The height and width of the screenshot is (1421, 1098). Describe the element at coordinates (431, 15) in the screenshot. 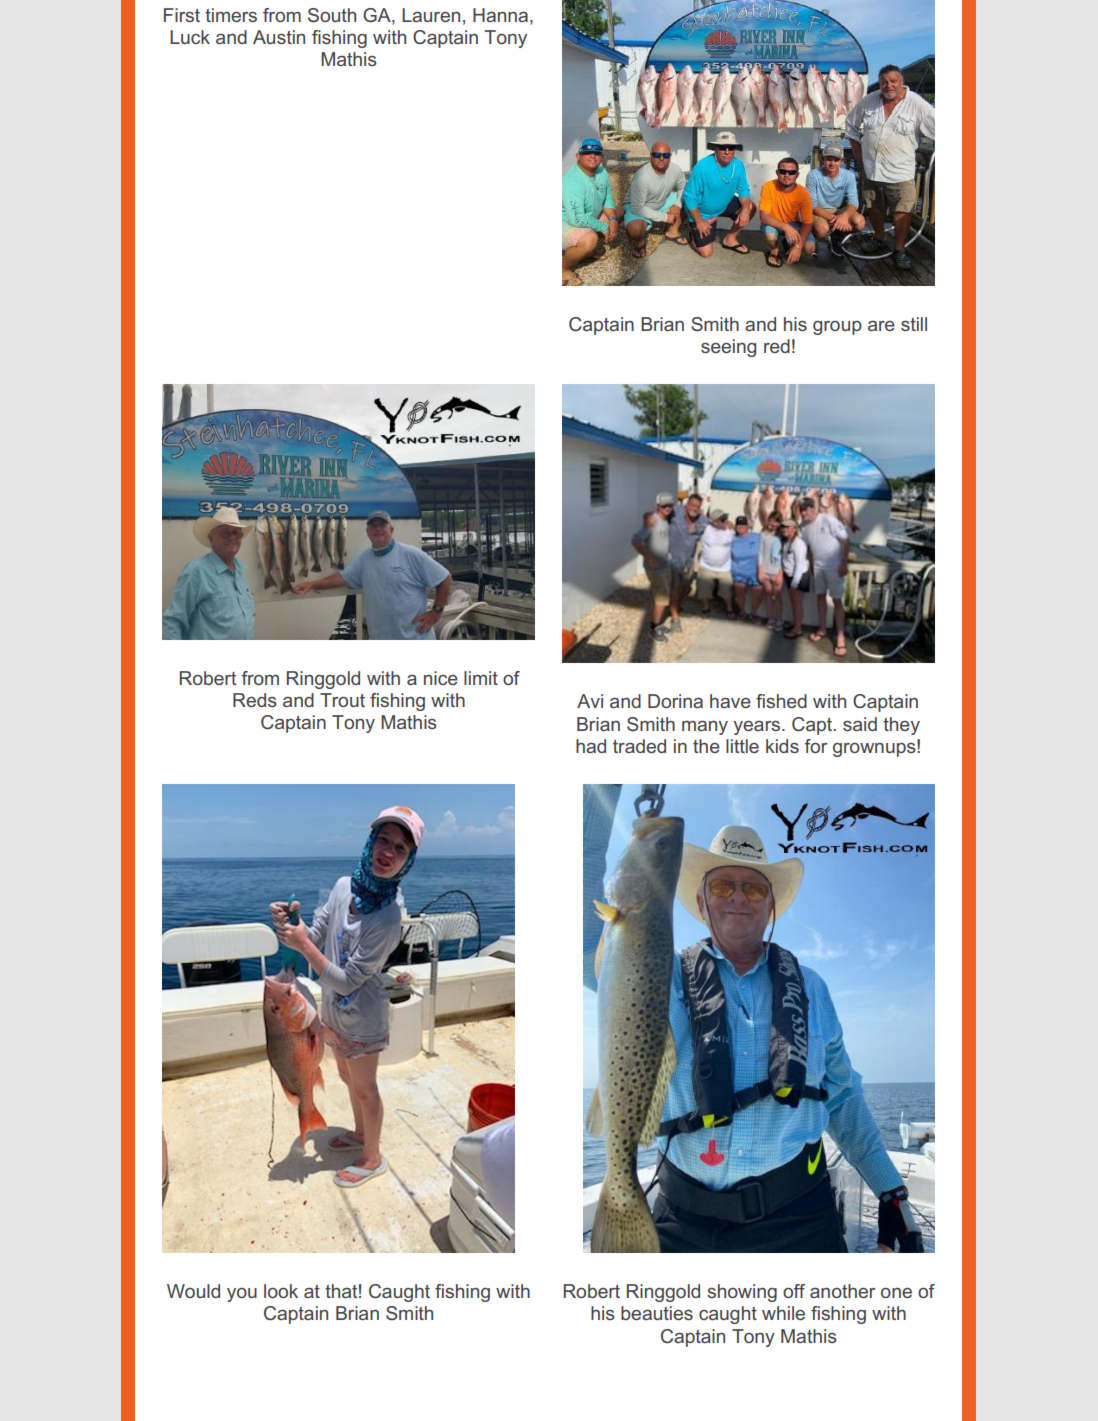

I see `Lauren` at that location.
